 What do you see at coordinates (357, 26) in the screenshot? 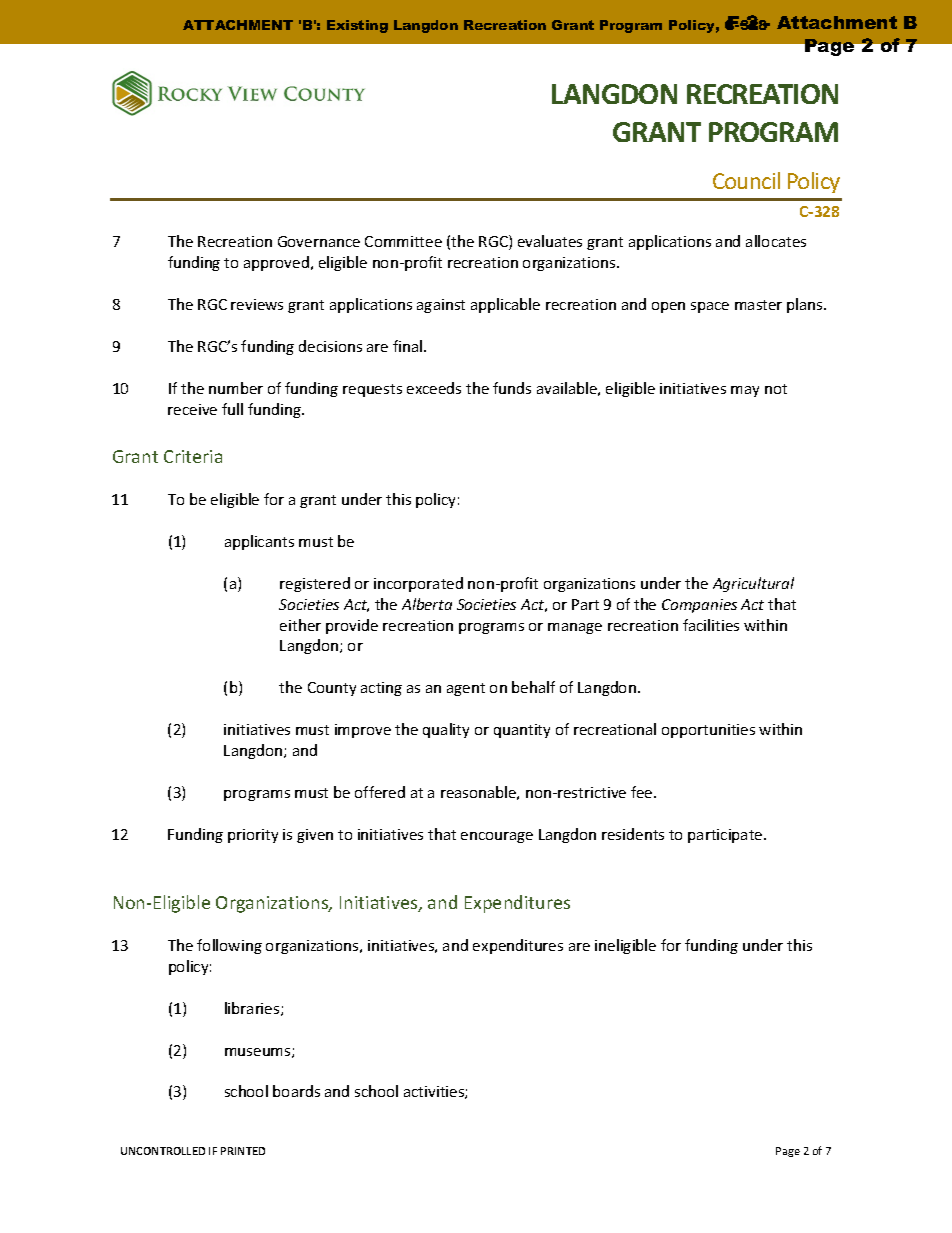
I see `Existing` at bounding box center [357, 26].
